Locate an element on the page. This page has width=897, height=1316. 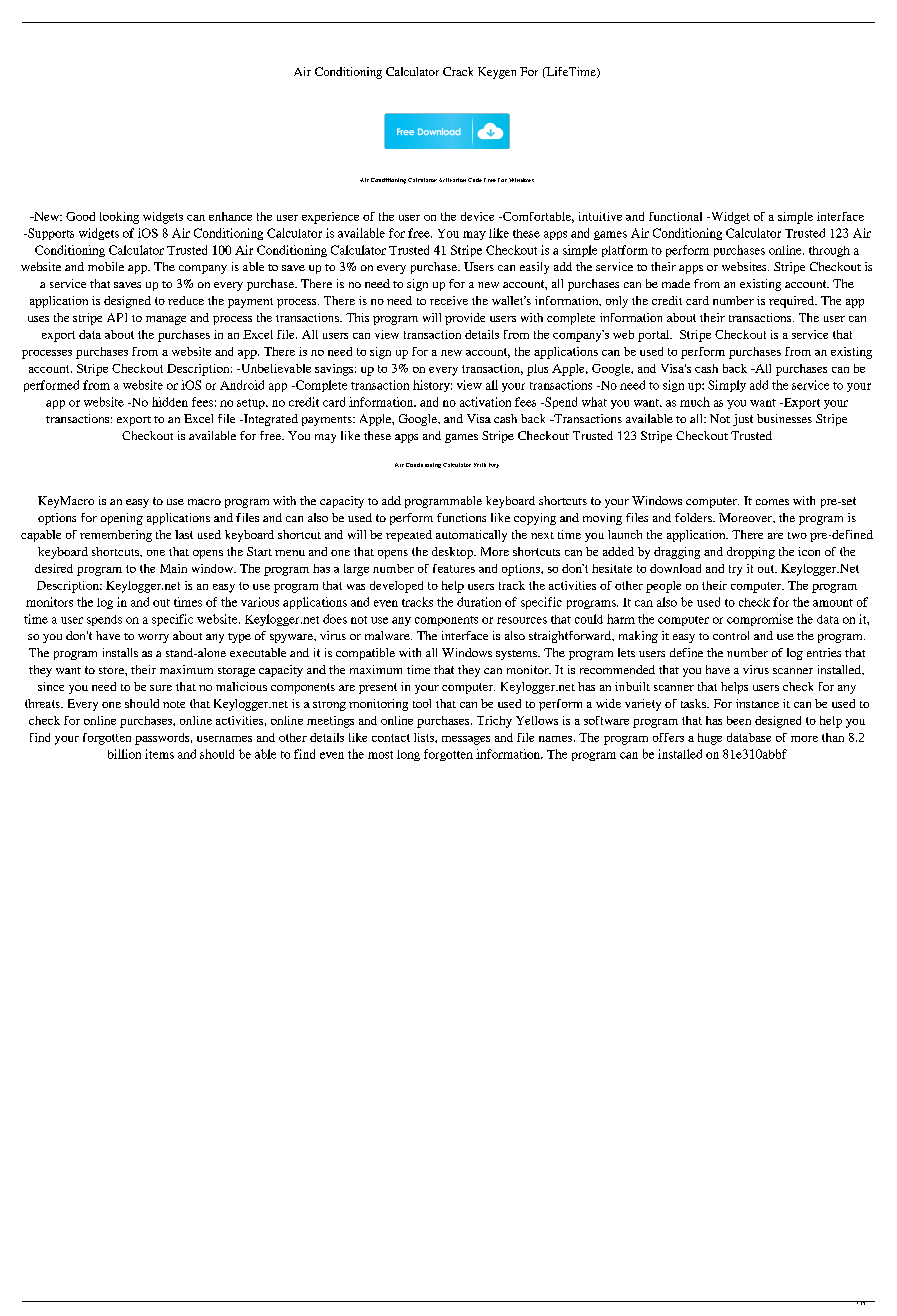
opening is located at coordinates (122, 519).
